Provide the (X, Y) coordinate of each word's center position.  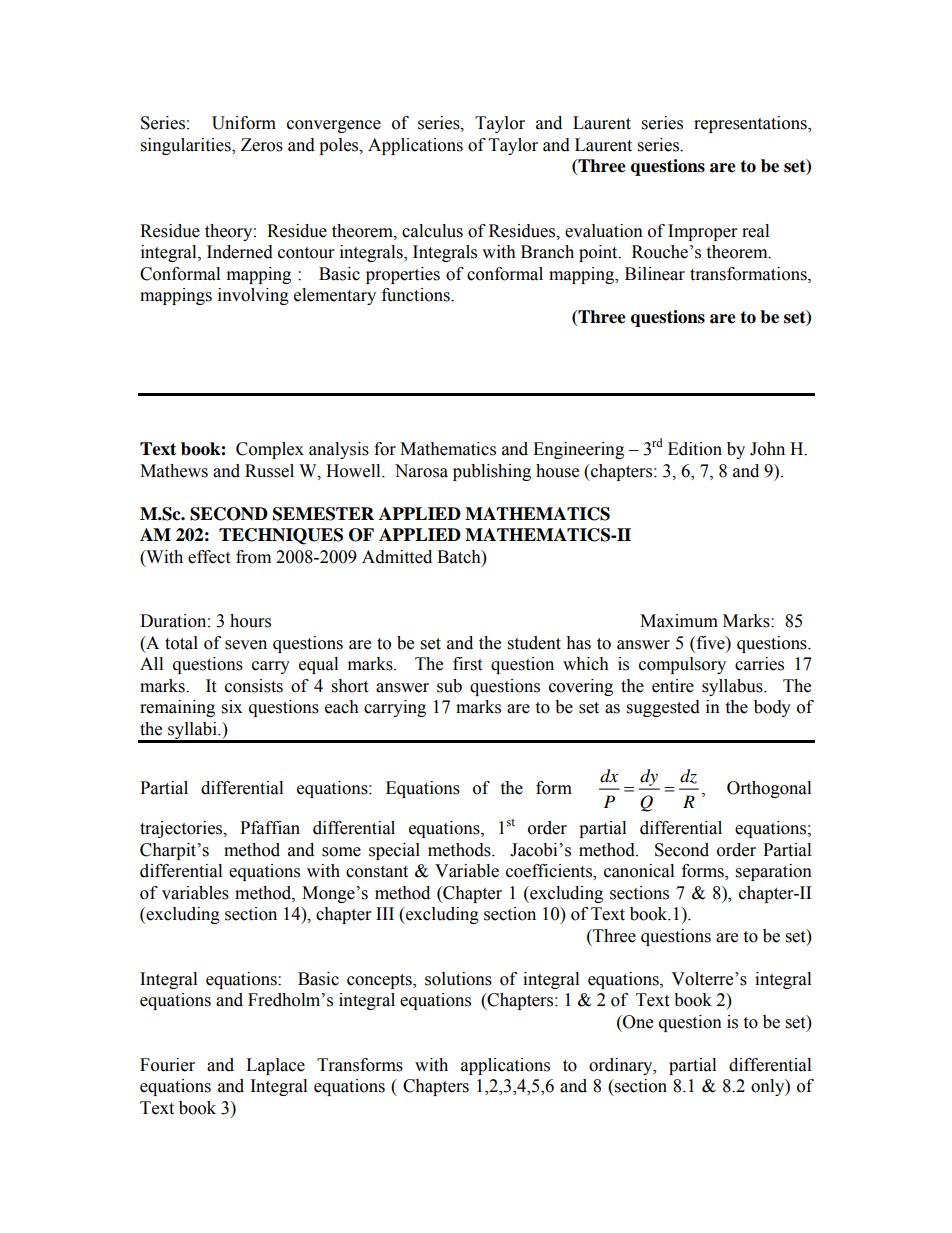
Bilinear (655, 274)
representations (751, 124)
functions (417, 295)
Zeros (262, 145)
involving (253, 296)
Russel (269, 471)
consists (254, 686)
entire (673, 686)
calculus (432, 231)
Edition (695, 449)
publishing (492, 472)
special (394, 851)
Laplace (275, 1066)
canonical (639, 871)
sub (449, 686)
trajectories (182, 829)
